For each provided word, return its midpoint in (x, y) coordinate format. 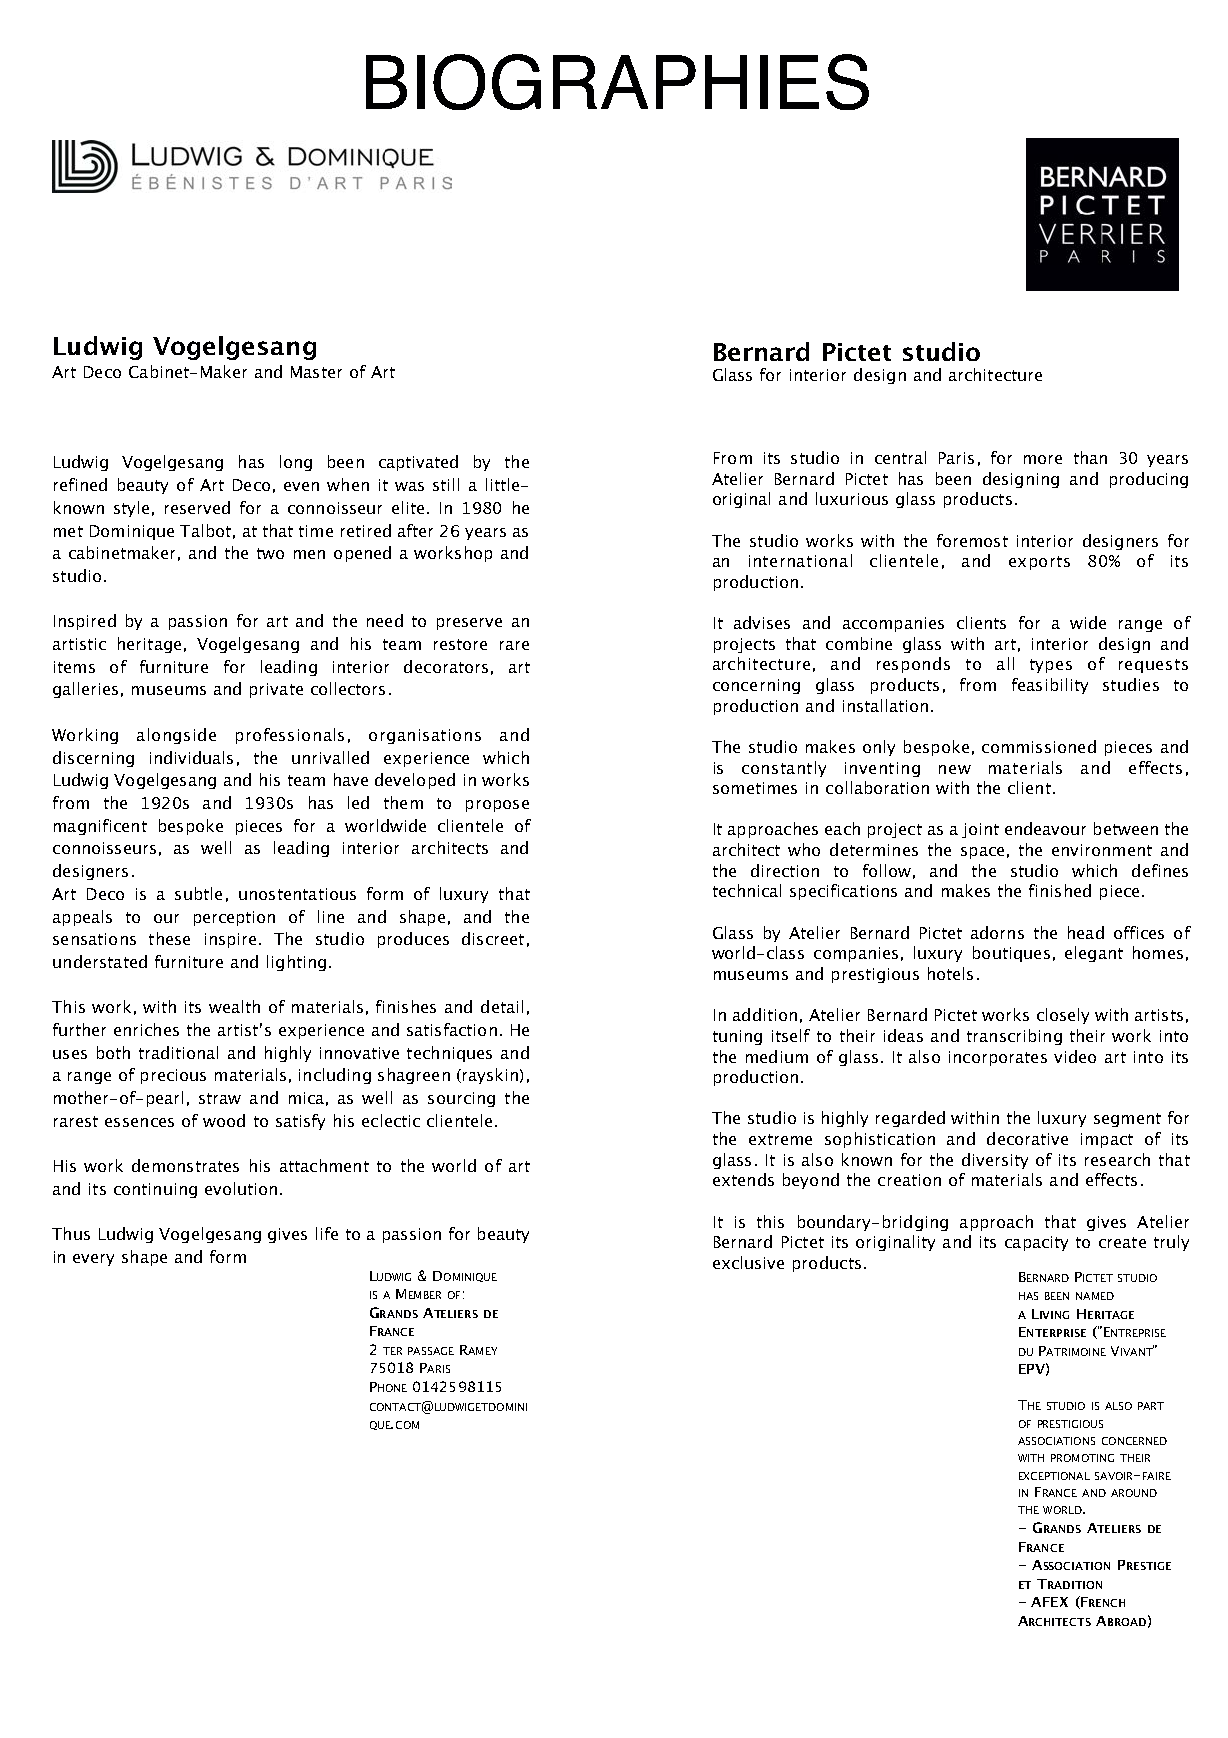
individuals (191, 757)
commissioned (1039, 746)
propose (497, 806)
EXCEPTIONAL (1054, 1476)
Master (316, 372)
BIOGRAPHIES (617, 82)
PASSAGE (431, 1351)
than (1090, 457)
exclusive (748, 1262)
